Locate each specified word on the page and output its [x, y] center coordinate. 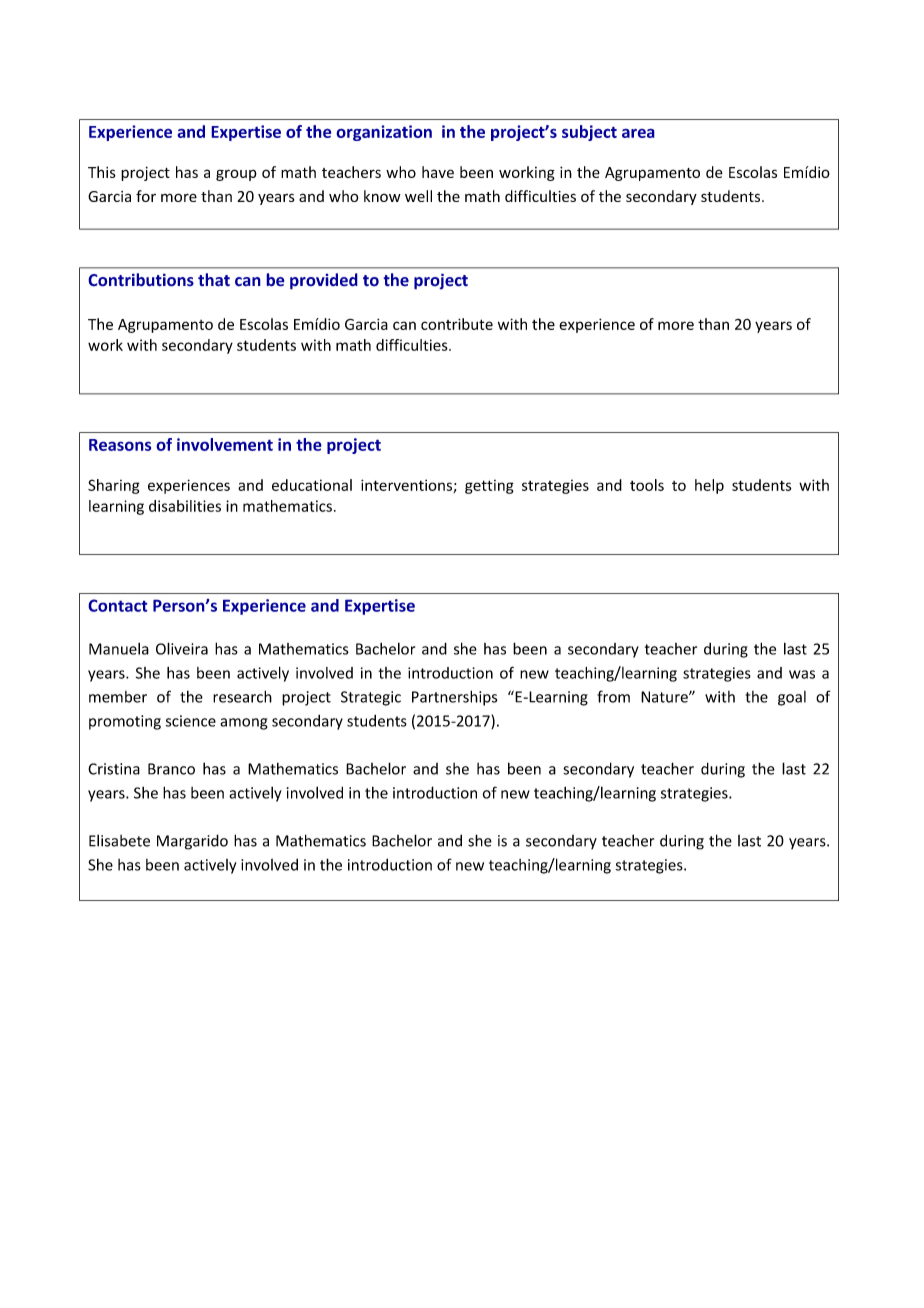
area [638, 133]
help [709, 486]
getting [489, 487]
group [236, 175]
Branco [171, 769]
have [438, 172]
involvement [225, 444]
